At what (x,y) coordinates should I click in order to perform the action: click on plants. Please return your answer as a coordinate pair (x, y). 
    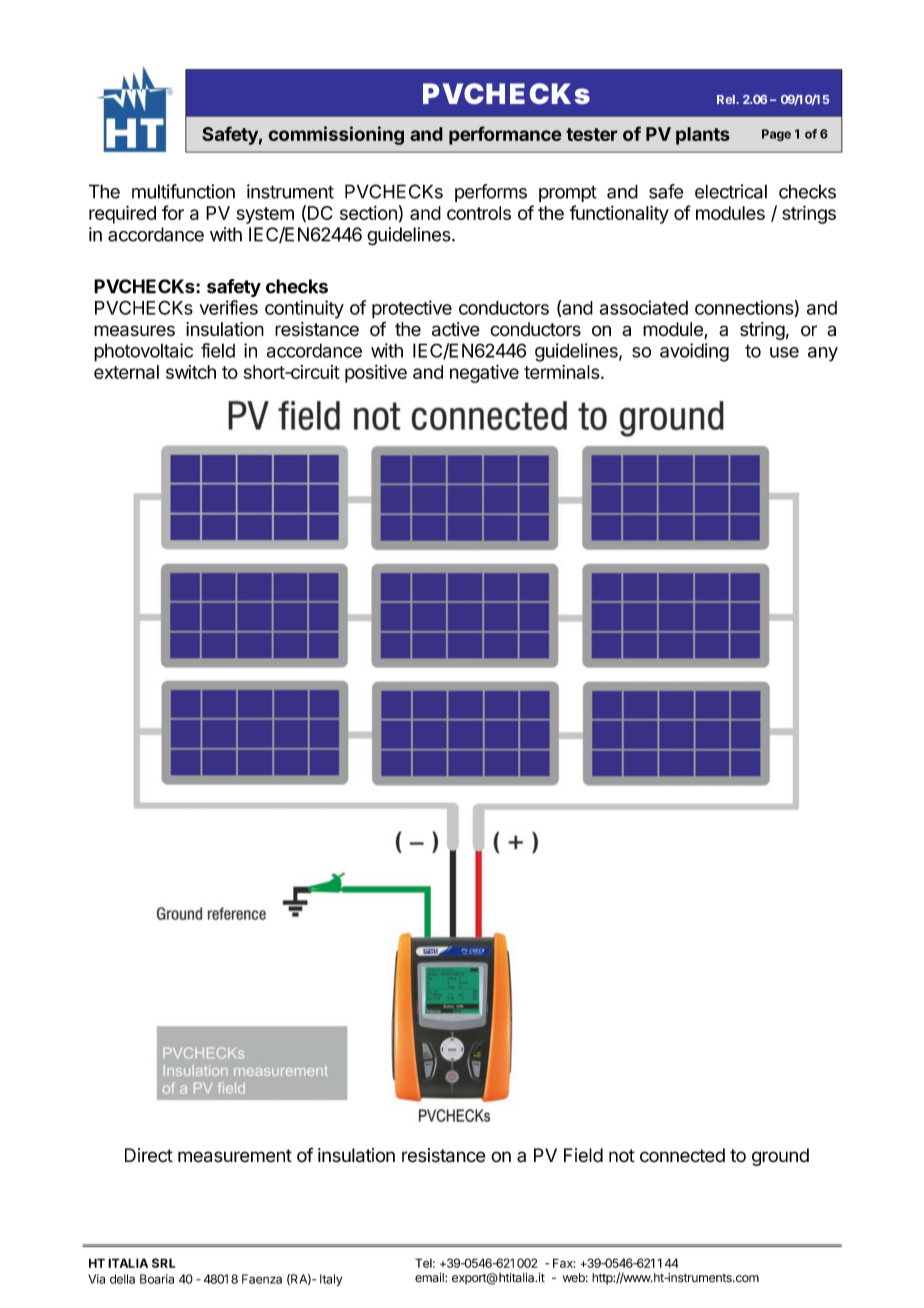
    Looking at the image, I should click on (703, 136).
